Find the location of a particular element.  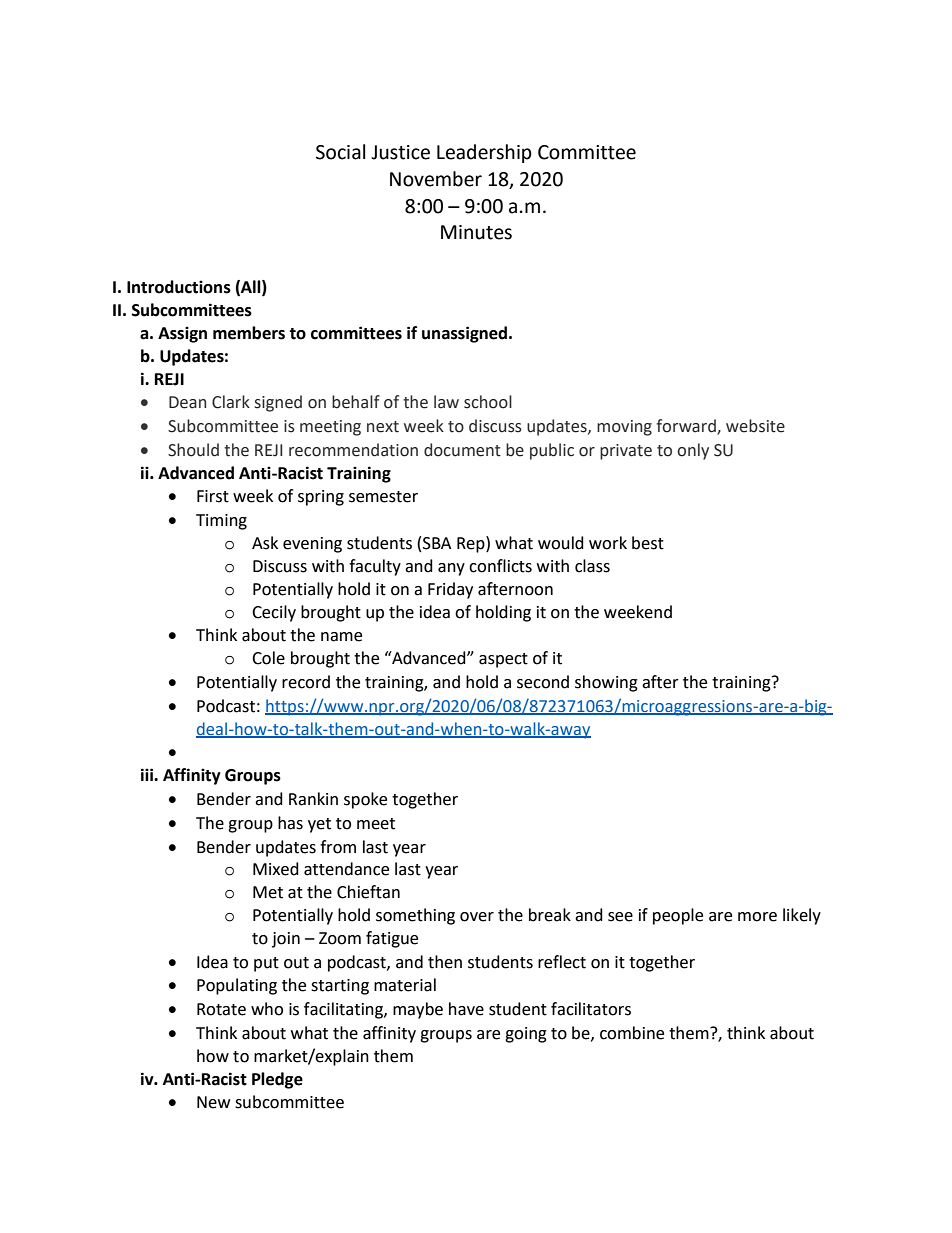

going is located at coordinates (526, 1035).
